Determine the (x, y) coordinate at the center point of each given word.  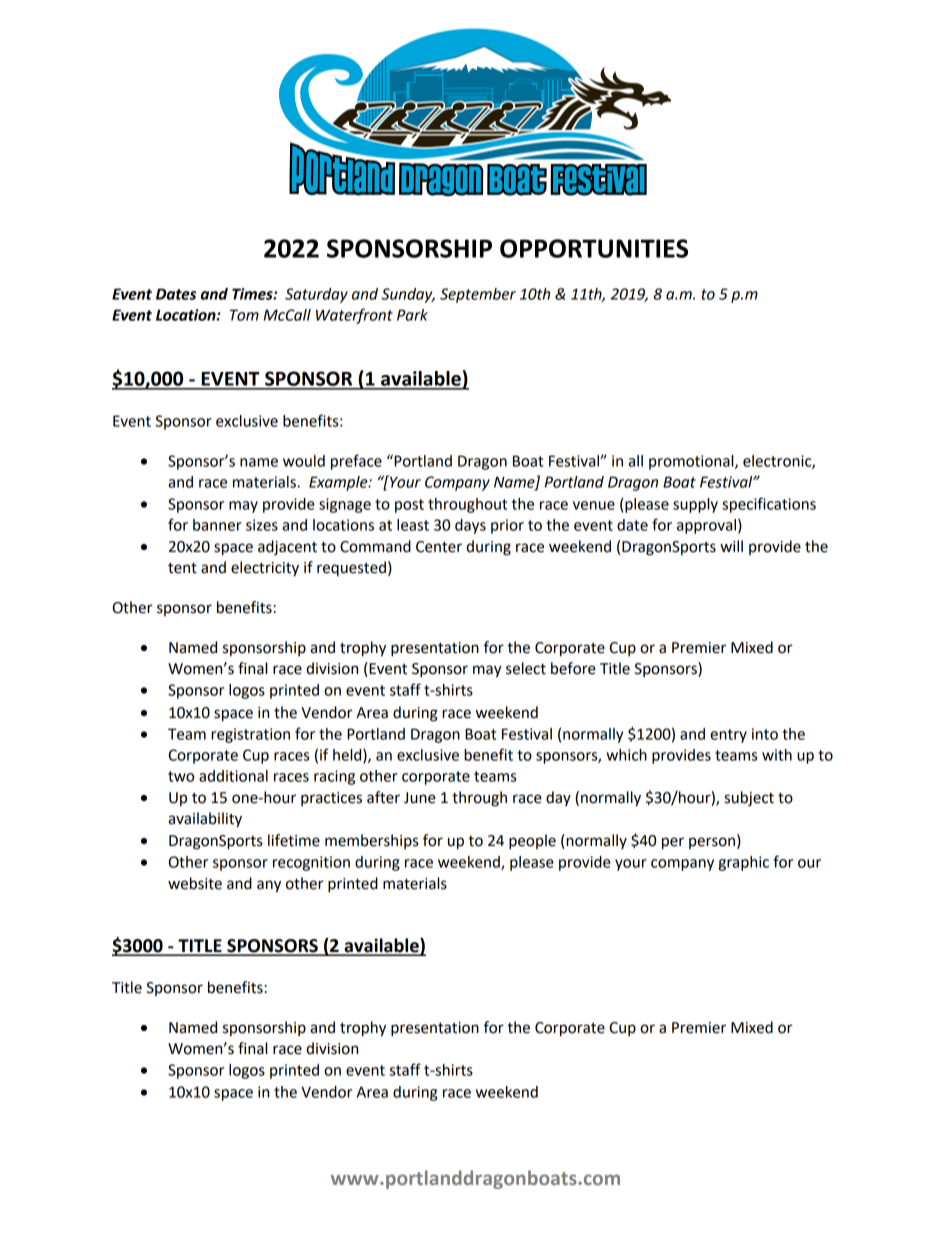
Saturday (316, 295)
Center (439, 547)
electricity (265, 569)
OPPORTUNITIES (594, 248)
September (478, 295)
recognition (311, 863)
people (532, 842)
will (731, 546)
